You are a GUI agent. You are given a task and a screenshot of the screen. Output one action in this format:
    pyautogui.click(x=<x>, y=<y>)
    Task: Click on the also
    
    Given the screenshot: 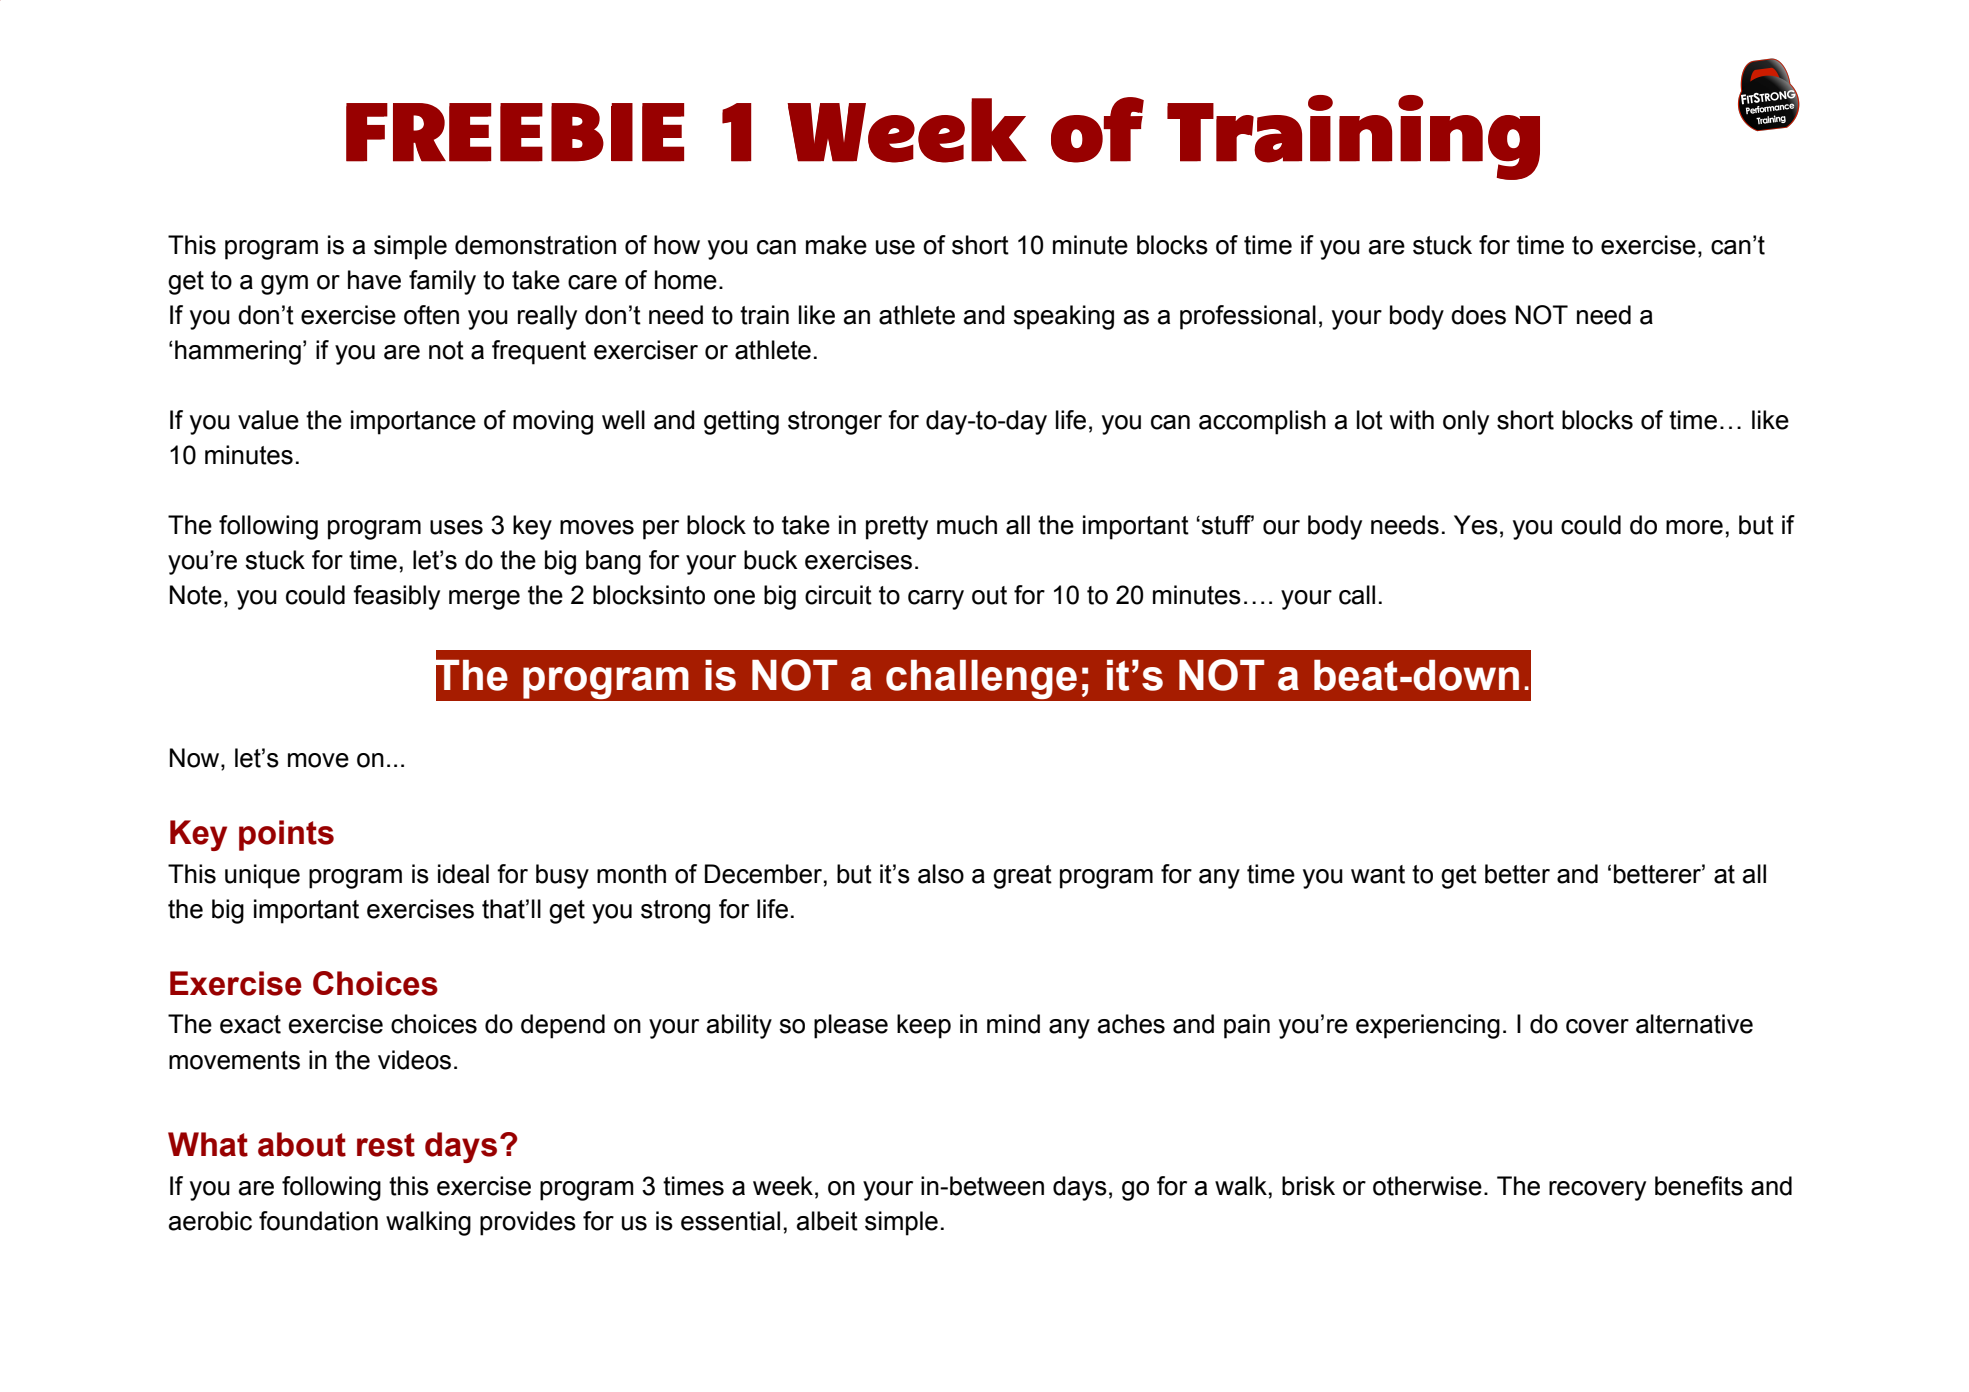 What is the action you would take?
    pyautogui.click(x=941, y=874)
